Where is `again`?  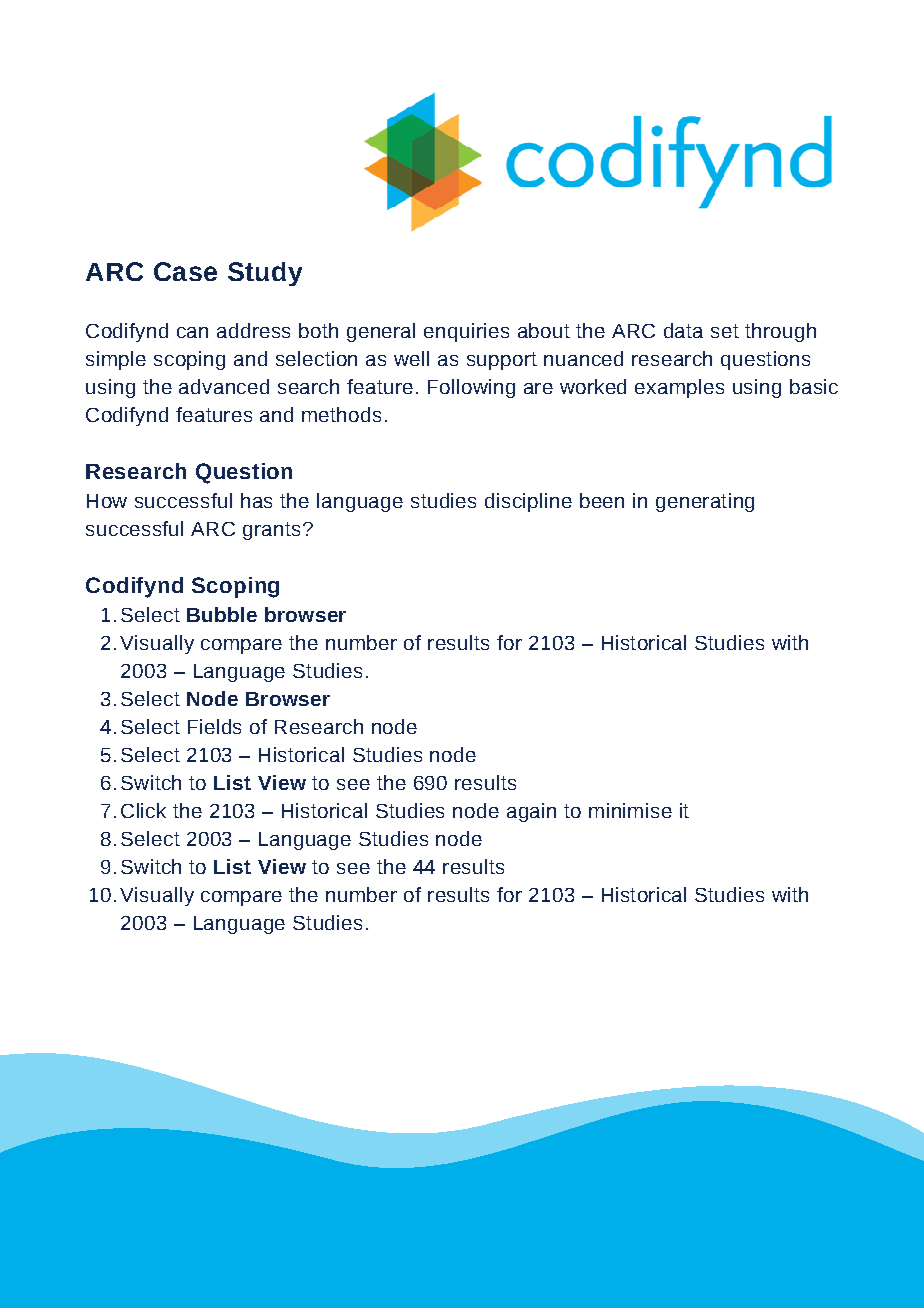
again is located at coordinates (531, 812).
